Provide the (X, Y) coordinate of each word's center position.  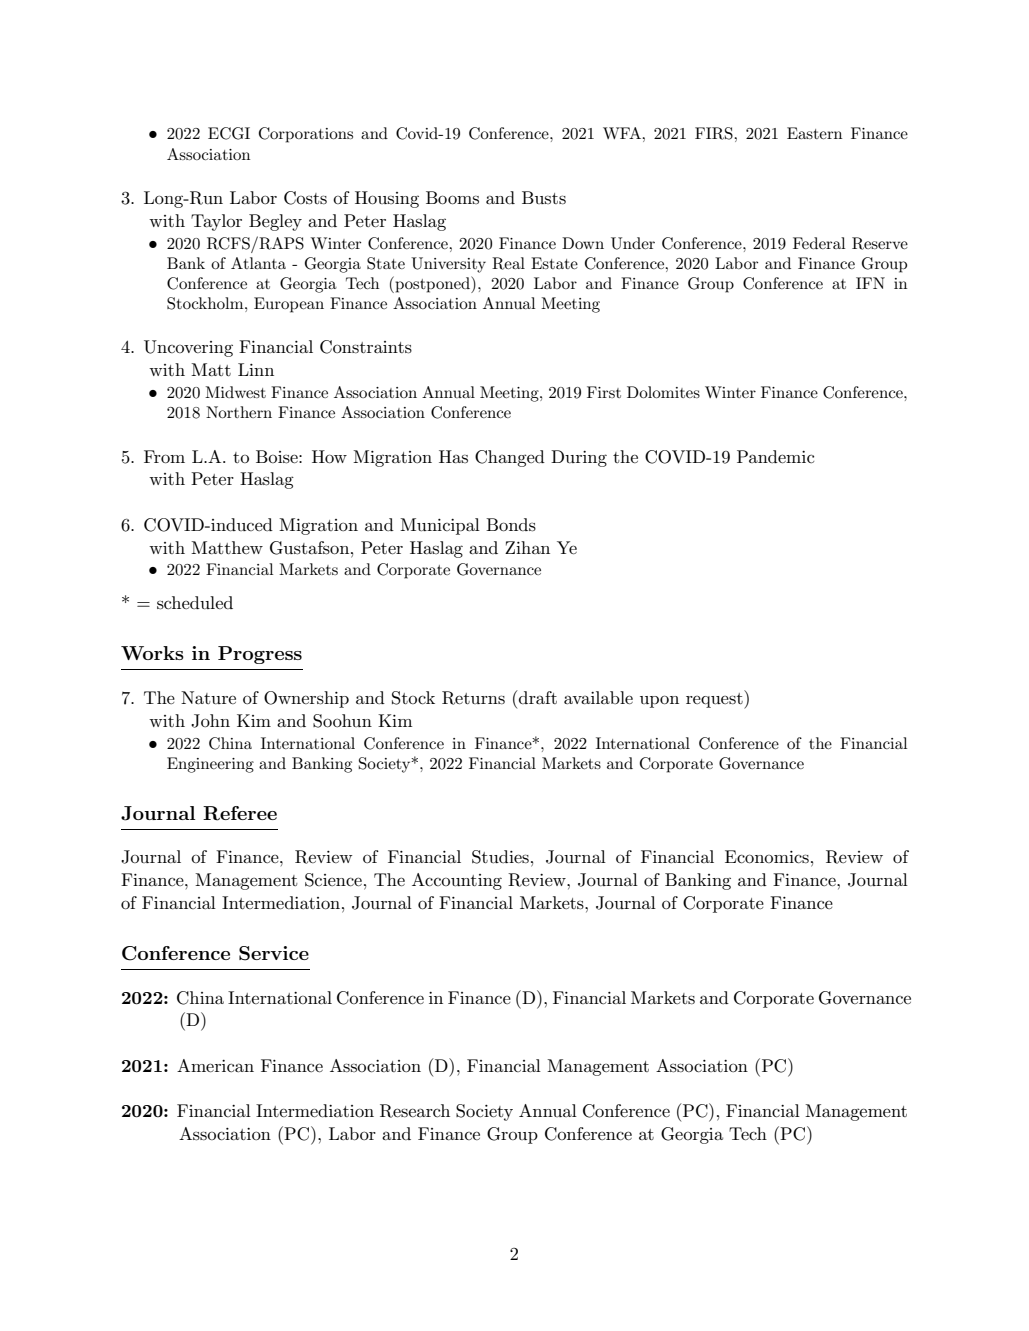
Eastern (814, 133)
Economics (767, 857)
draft (537, 697)
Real (508, 263)
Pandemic (775, 456)
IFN (870, 283)
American (215, 1065)
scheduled (195, 603)
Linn (256, 369)
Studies (500, 857)
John (210, 721)
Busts (544, 198)
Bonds (511, 525)
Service (274, 953)
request (715, 701)
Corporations (306, 135)
